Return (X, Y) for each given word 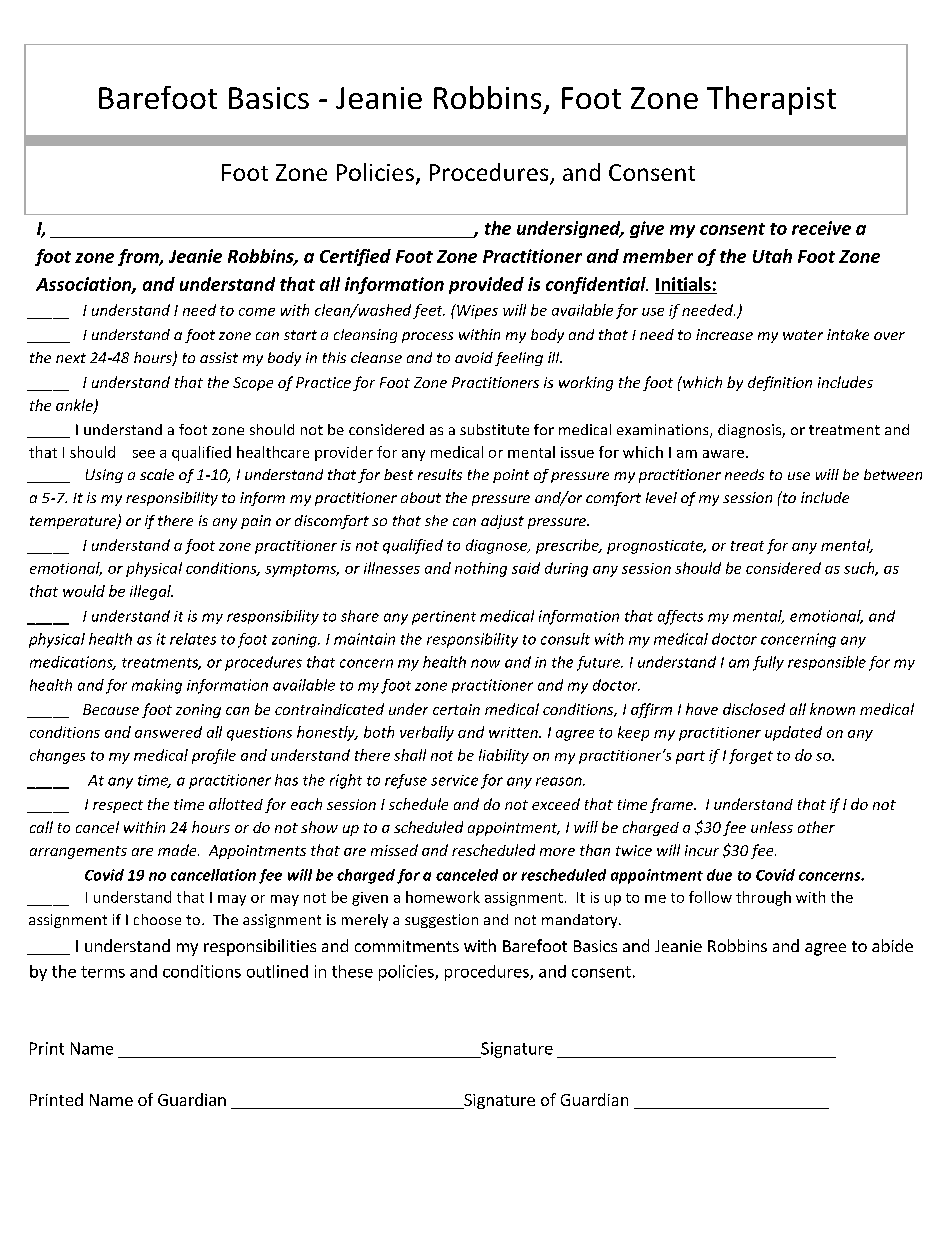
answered (168, 732)
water (803, 335)
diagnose (498, 546)
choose (157, 919)
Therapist (771, 100)
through (763, 898)
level (661, 497)
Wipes (476, 311)
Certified (355, 257)
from (139, 257)
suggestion (441, 921)
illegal (151, 592)
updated (793, 733)
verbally (427, 733)
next (71, 358)
